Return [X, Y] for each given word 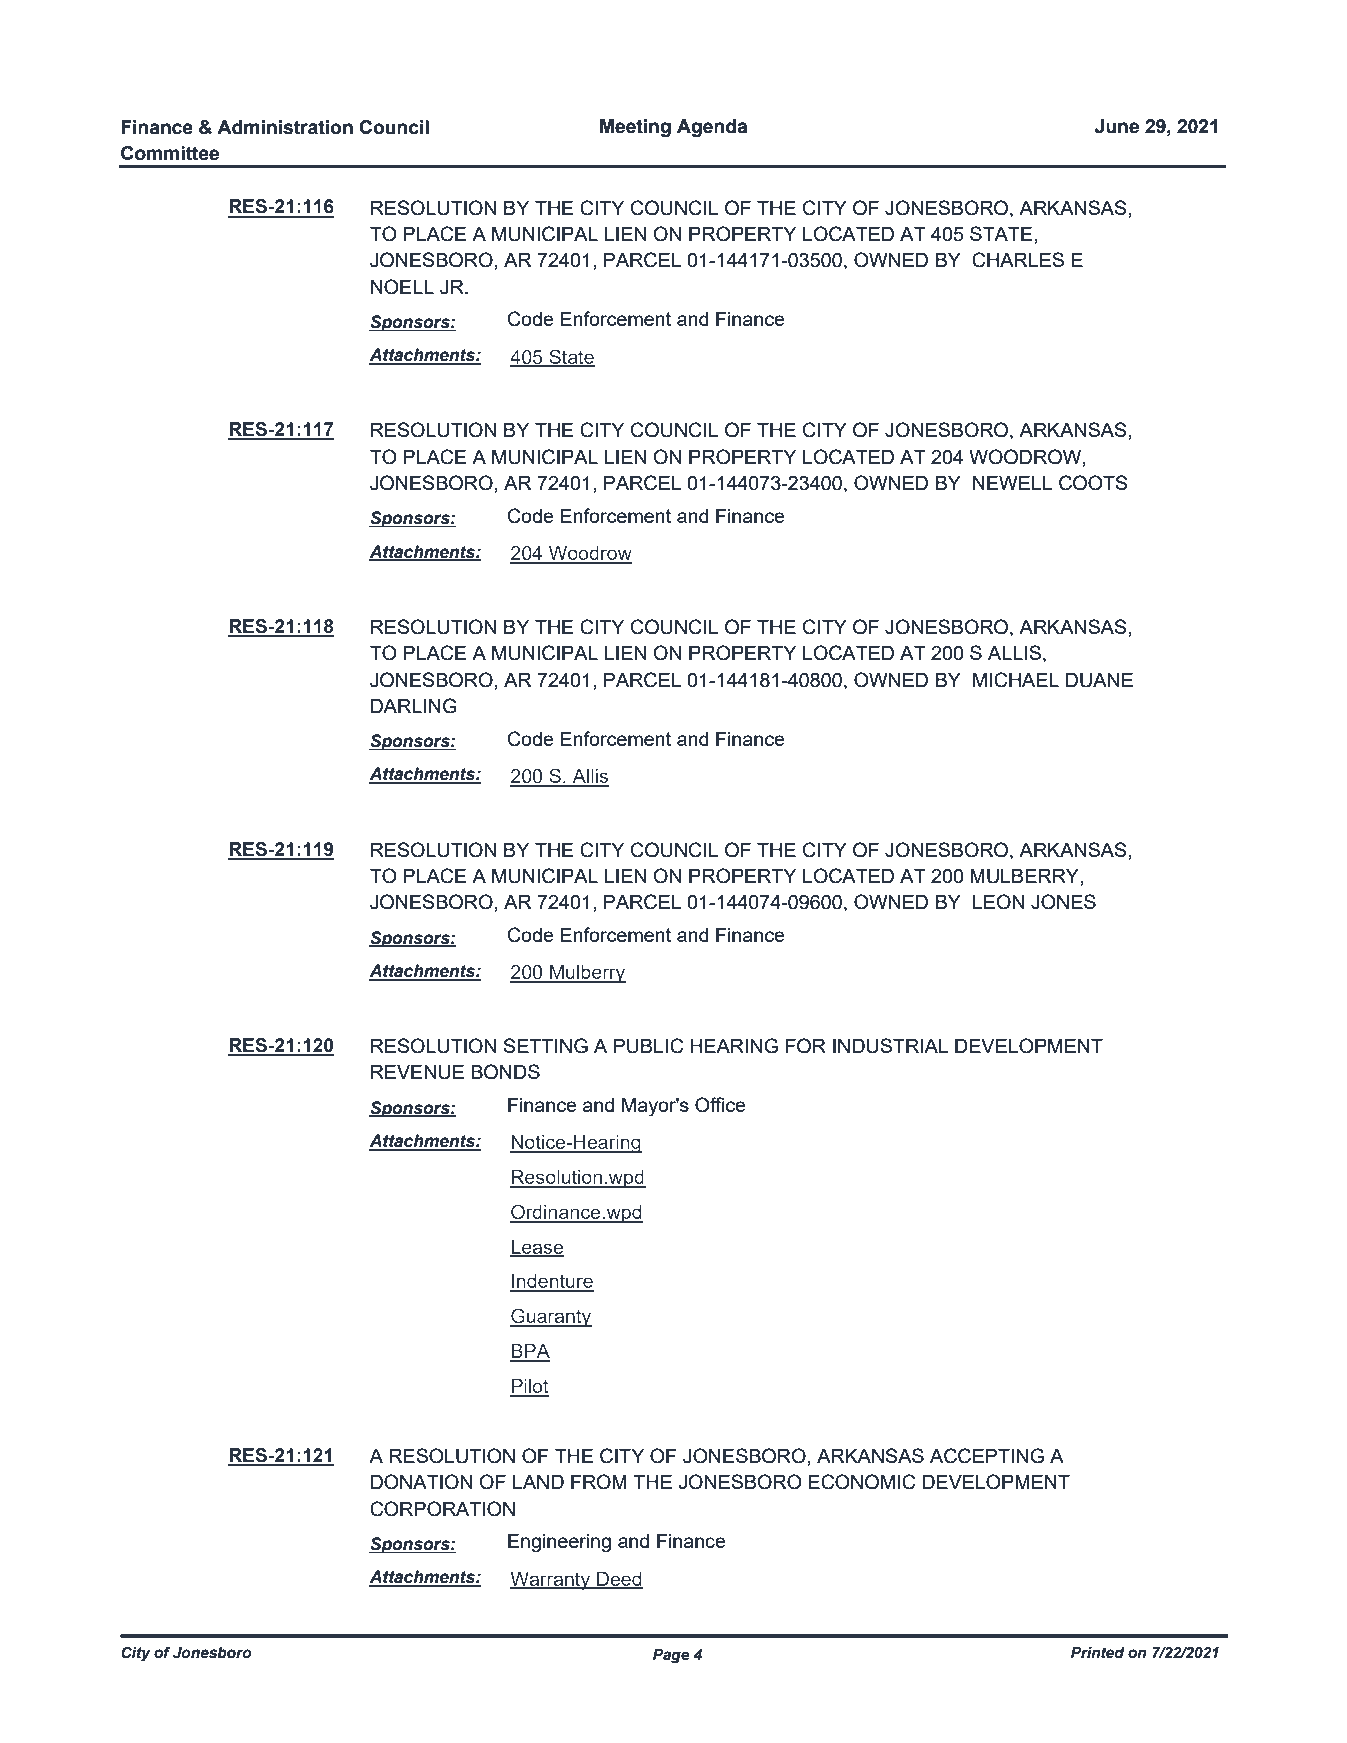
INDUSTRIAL [890, 1046]
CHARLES [1018, 260]
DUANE [1099, 680]
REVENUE [417, 1072]
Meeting [635, 128]
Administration [285, 127]
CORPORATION [442, 1509]
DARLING [414, 706]
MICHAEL [1016, 680]
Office [720, 1105]
